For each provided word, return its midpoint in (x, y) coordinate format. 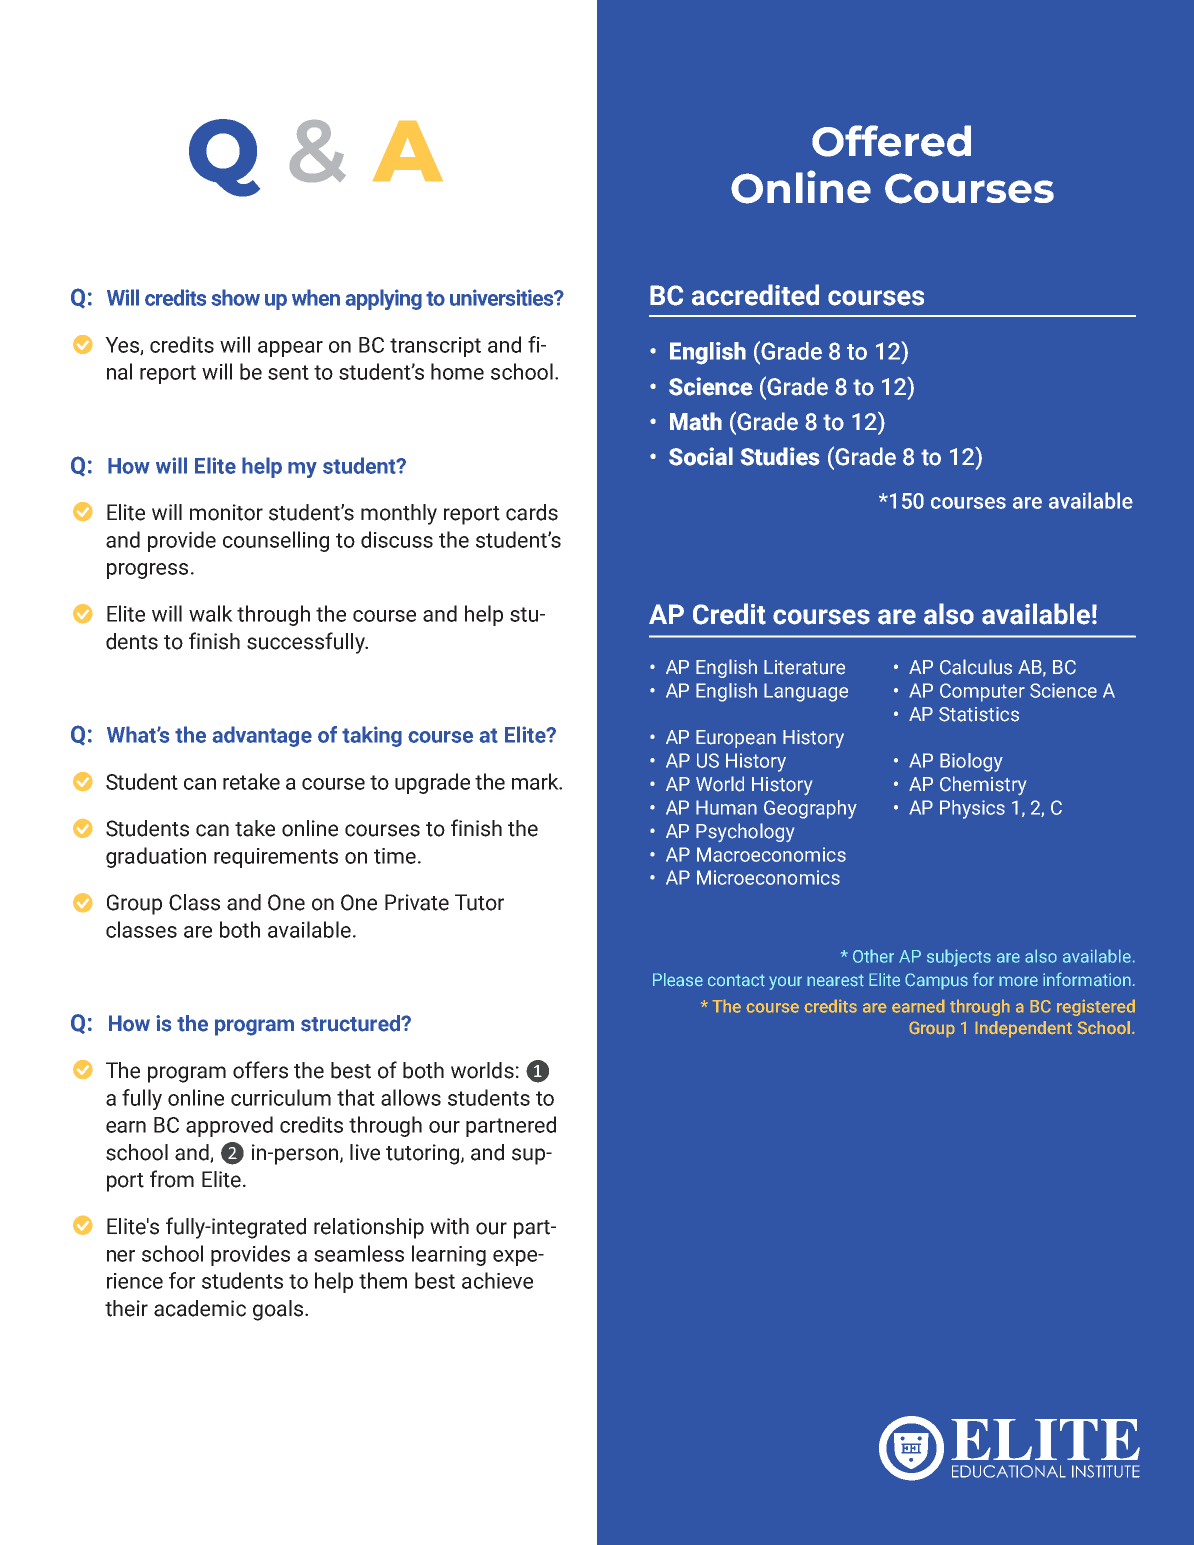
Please (678, 980)
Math (696, 421)
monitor (226, 512)
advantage (262, 736)
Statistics (979, 714)
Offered (891, 141)
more (1018, 981)
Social (701, 456)
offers (260, 1070)
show (235, 297)
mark (536, 781)
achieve (497, 1280)
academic (200, 1308)
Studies (780, 456)
